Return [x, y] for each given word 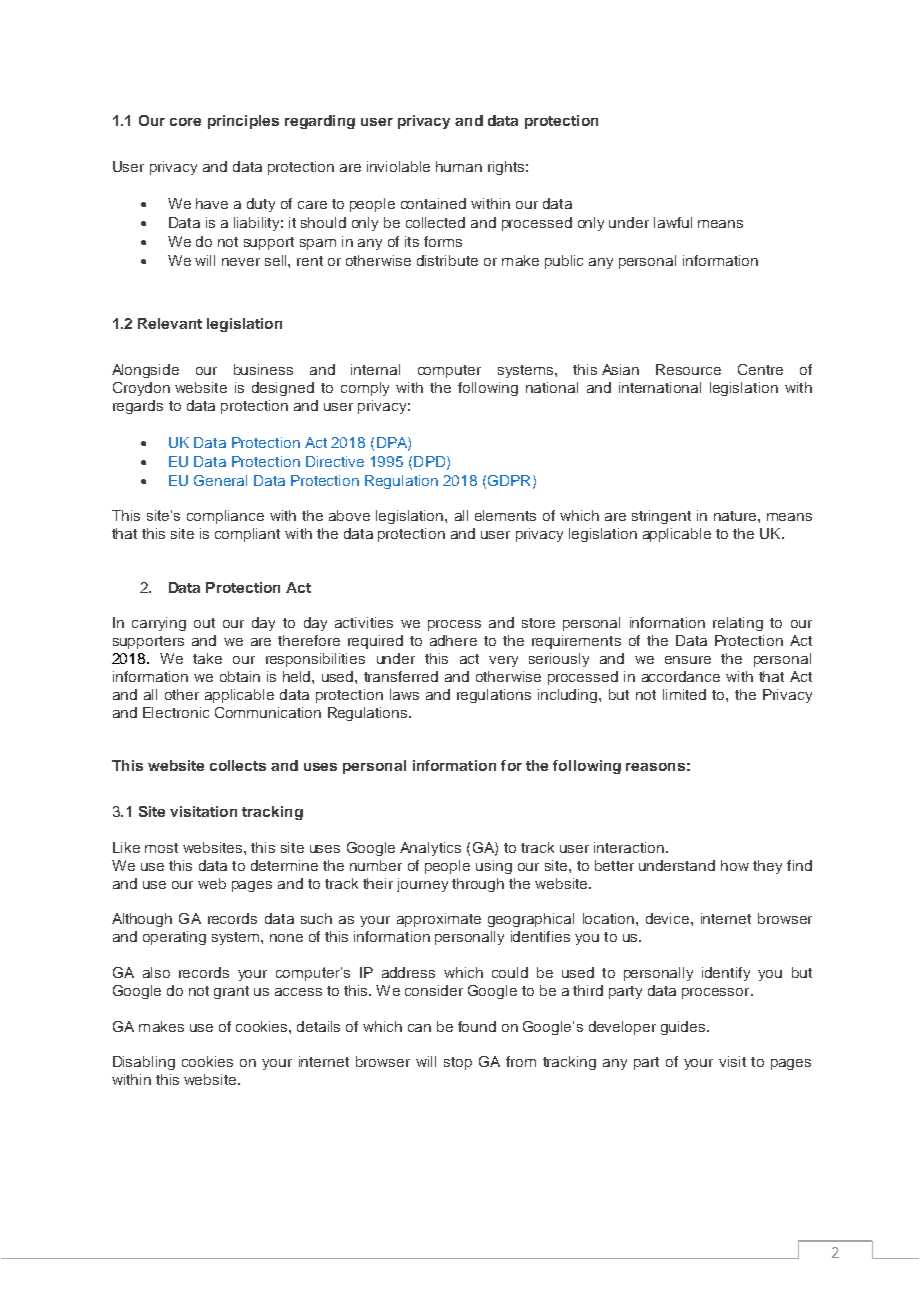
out [204, 623]
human [459, 166]
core [185, 122]
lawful [673, 222]
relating [738, 624]
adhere [453, 640]
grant [231, 992]
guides [684, 1028]
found [477, 1026]
